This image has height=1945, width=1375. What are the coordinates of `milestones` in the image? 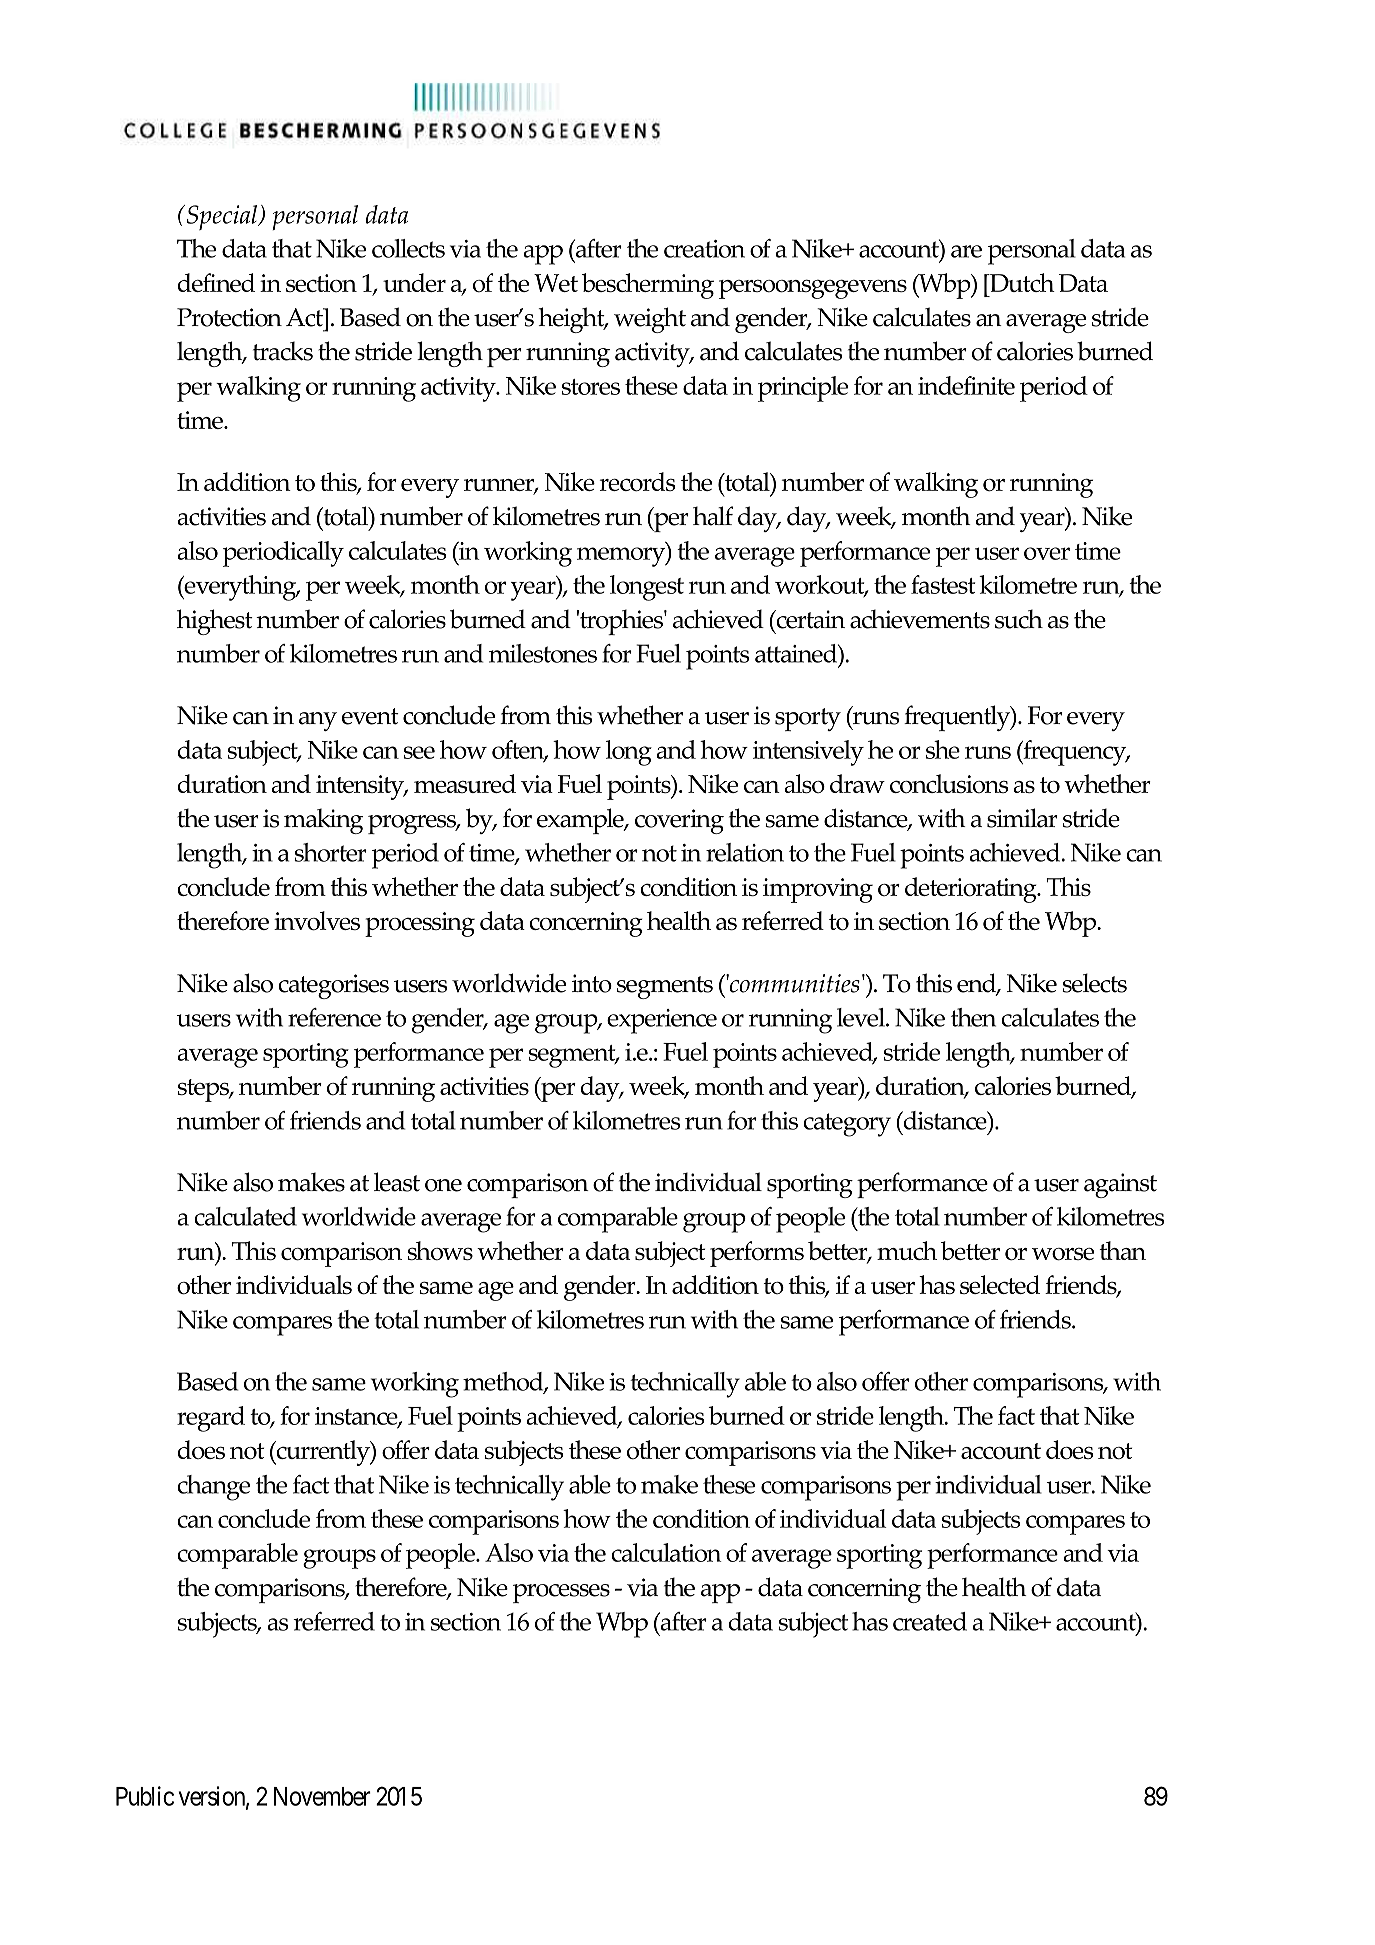 It's located at (543, 653).
